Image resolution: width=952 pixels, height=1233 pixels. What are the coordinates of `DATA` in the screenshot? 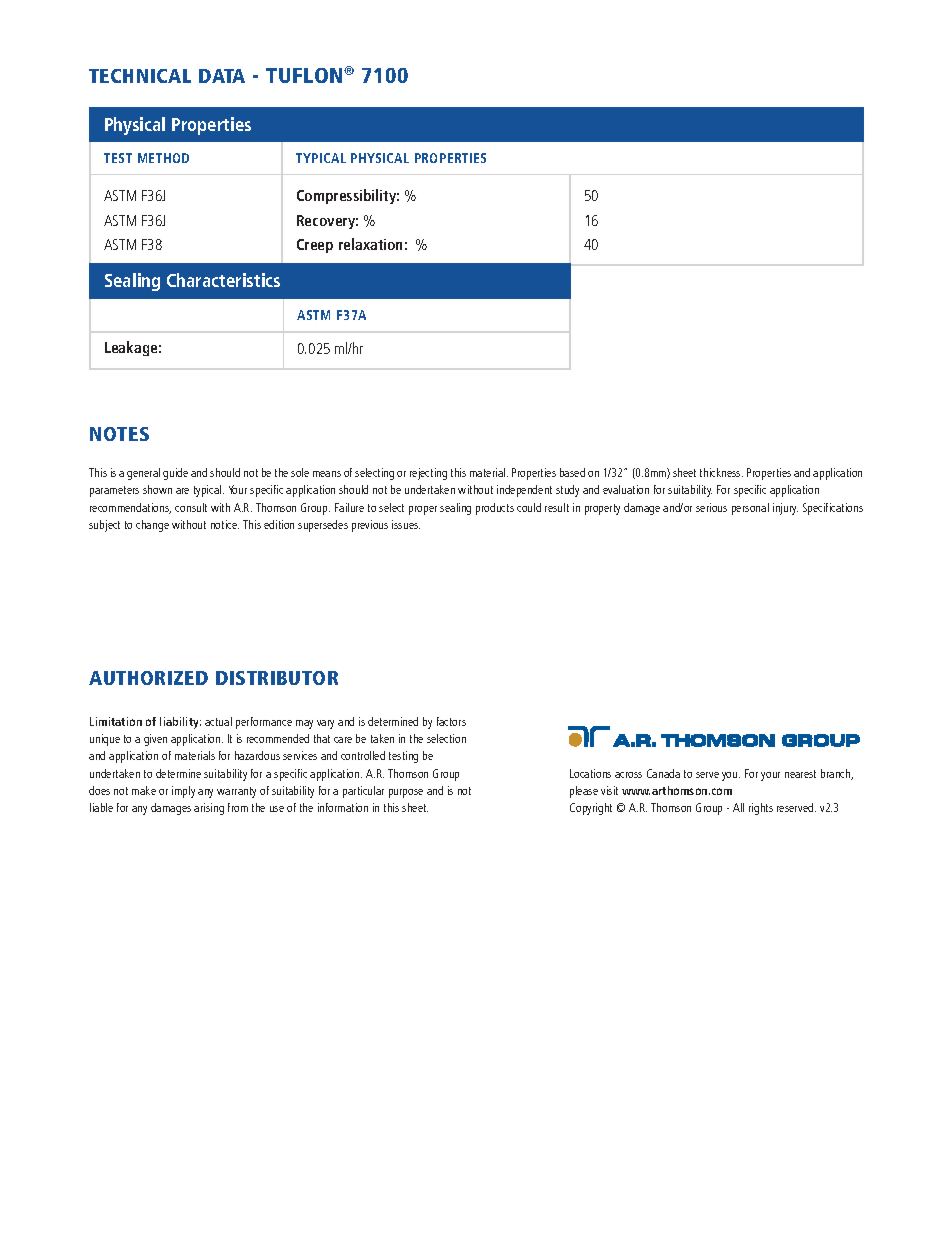 It's located at (222, 76).
